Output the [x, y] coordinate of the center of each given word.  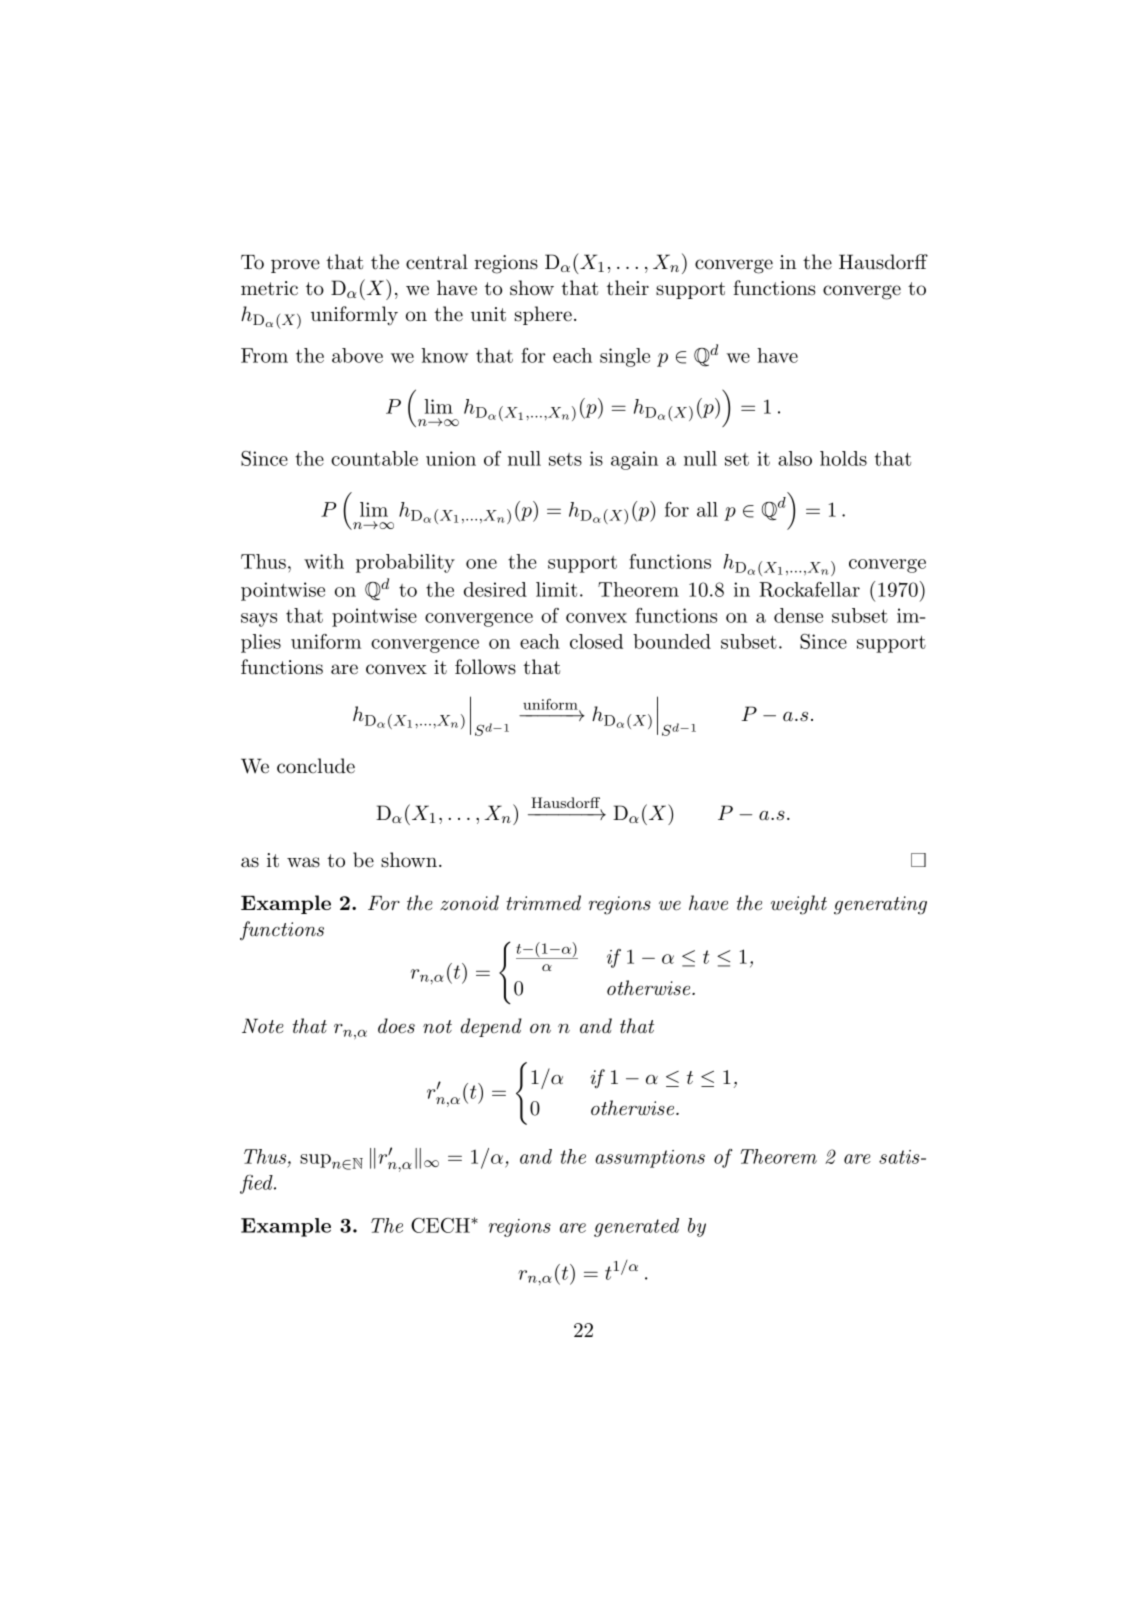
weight [799, 905]
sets [565, 459]
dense [798, 615]
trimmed [543, 903]
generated [636, 1227]
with [324, 561]
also [795, 458]
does [396, 1026]
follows [485, 667]
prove [295, 266]
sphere [543, 315]
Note [263, 1026]
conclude [316, 766]
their [628, 287]
